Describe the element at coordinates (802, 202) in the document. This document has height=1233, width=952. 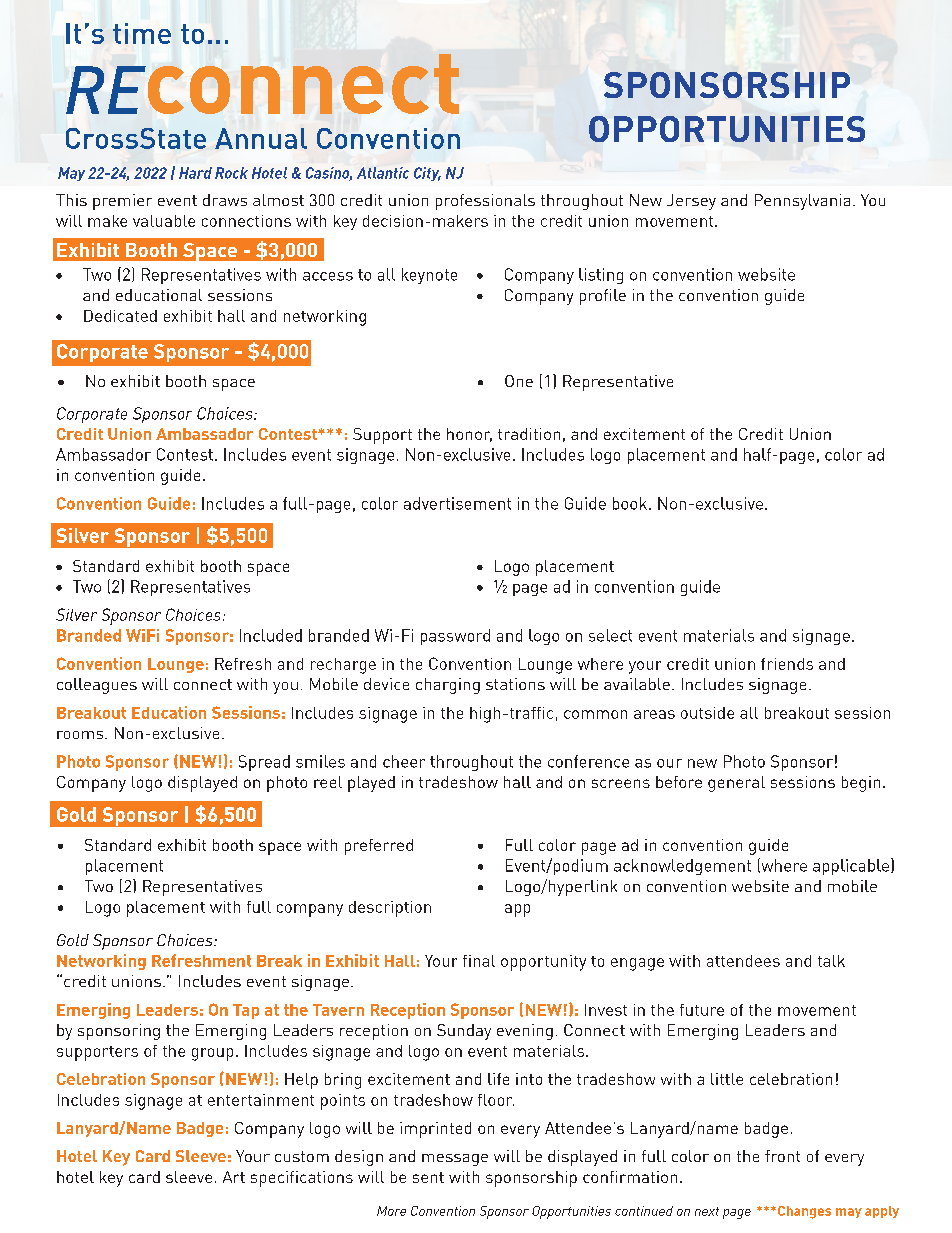
I see `Pennsylvania` at that location.
